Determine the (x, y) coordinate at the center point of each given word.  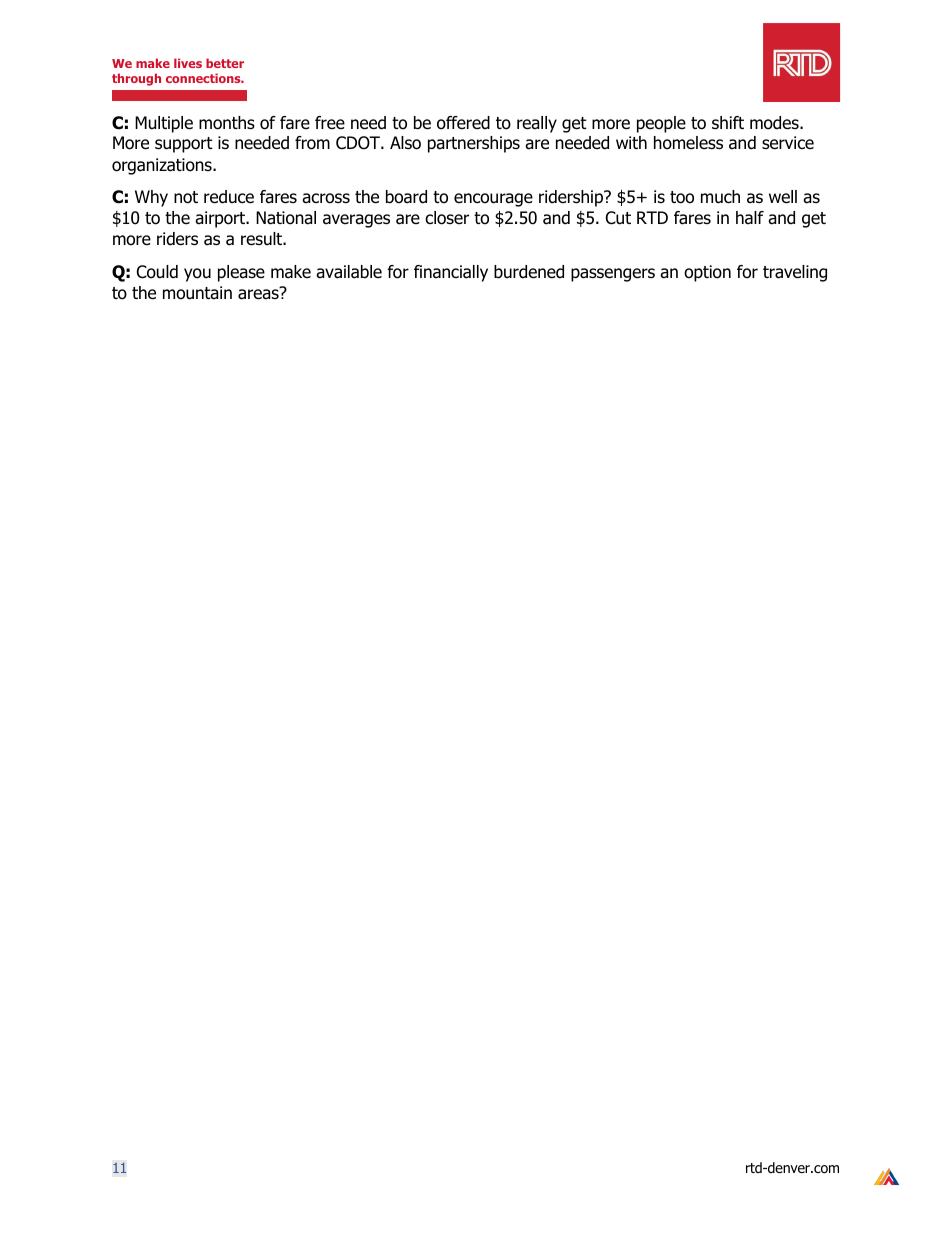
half (750, 218)
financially (451, 273)
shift (728, 123)
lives (188, 63)
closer (447, 218)
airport (221, 219)
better (225, 63)
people (661, 124)
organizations (163, 166)
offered (463, 123)
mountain (197, 293)
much (720, 197)
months (227, 123)
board (406, 197)
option (707, 273)
